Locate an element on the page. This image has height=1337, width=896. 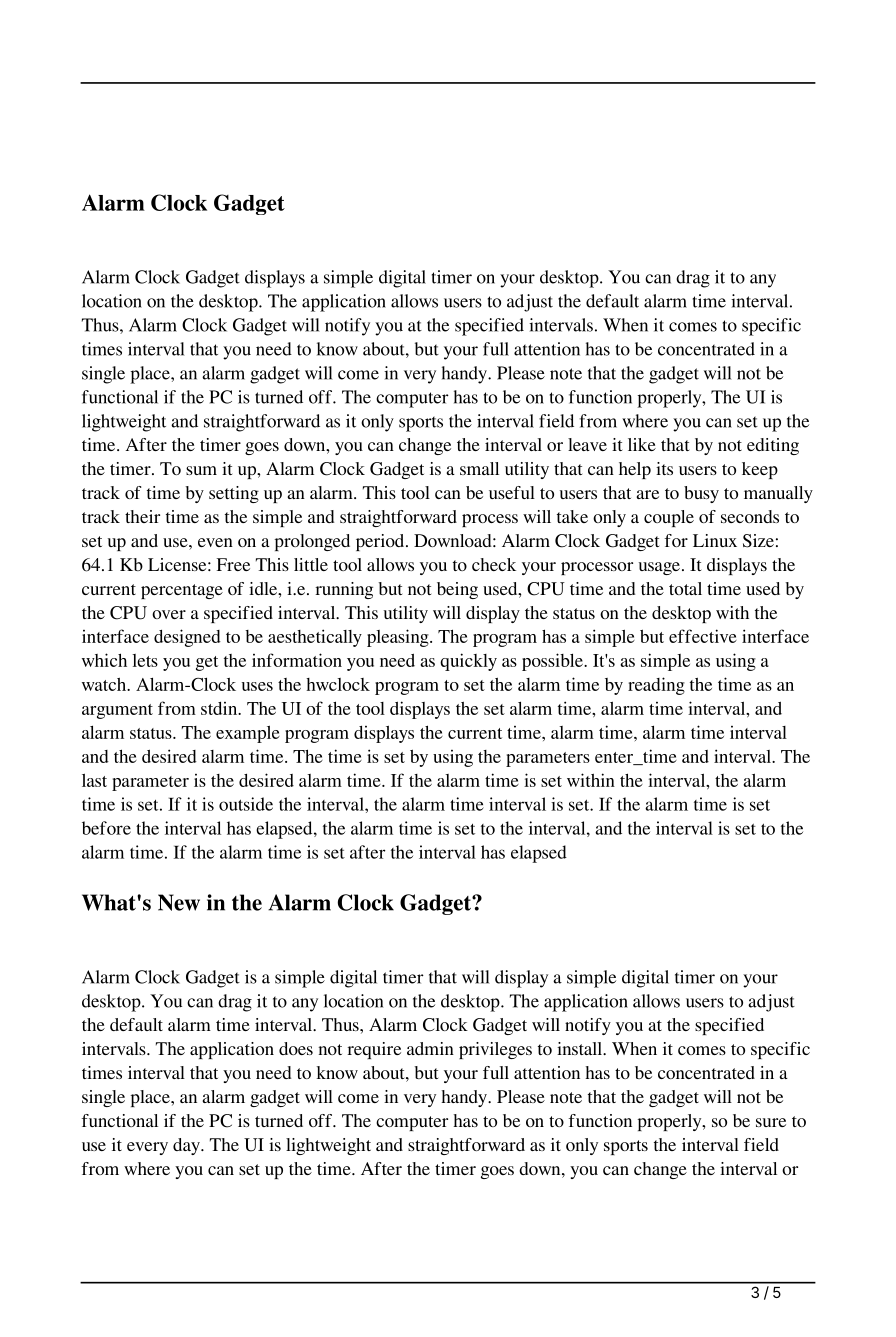
install is located at coordinates (581, 1048).
